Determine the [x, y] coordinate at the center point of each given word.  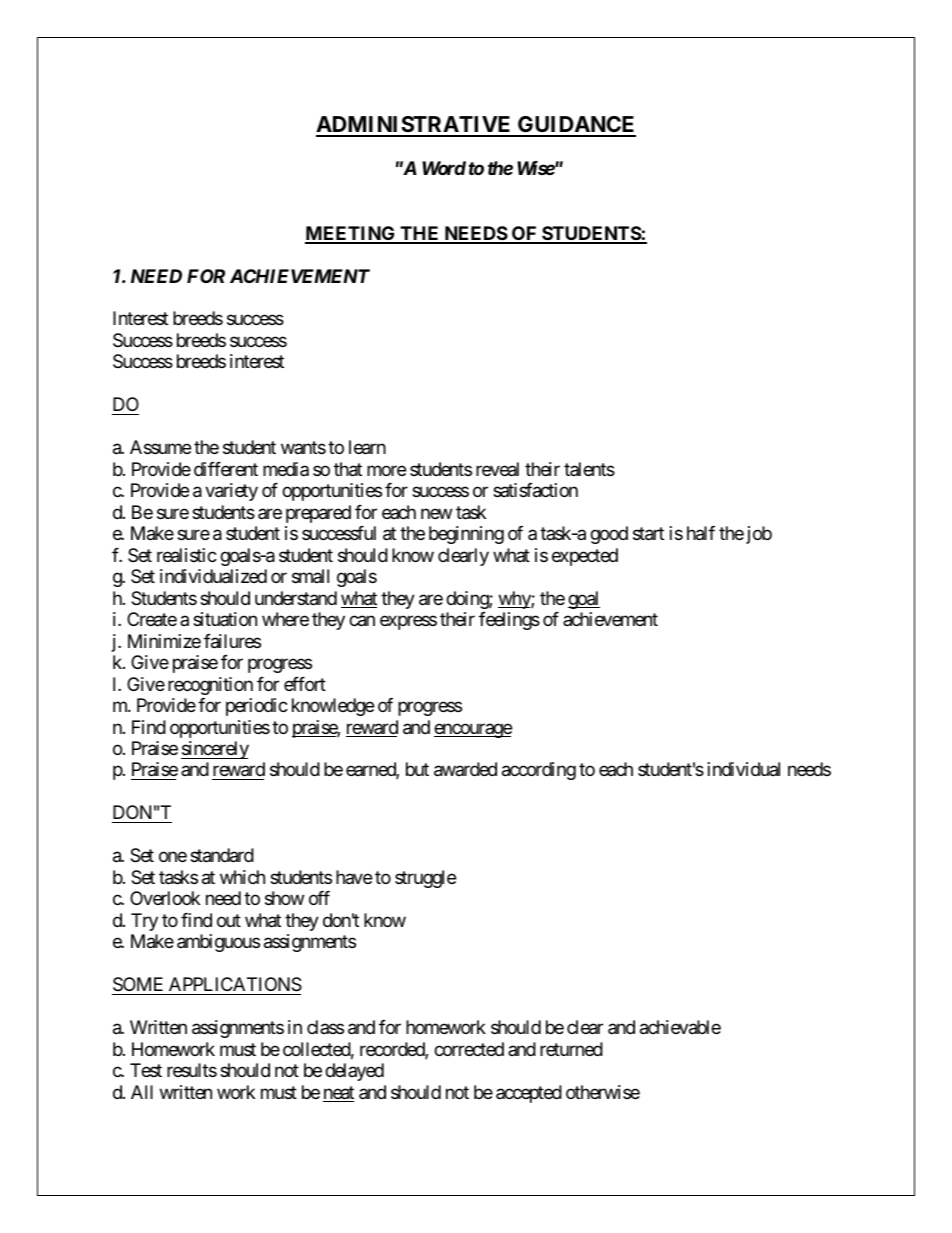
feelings [509, 621]
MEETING [351, 234]
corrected [469, 1049]
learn [367, 447]
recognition [210, 686]
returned [571, 1049]
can [362, 621]
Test [146, 1070]
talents [589, 469]
